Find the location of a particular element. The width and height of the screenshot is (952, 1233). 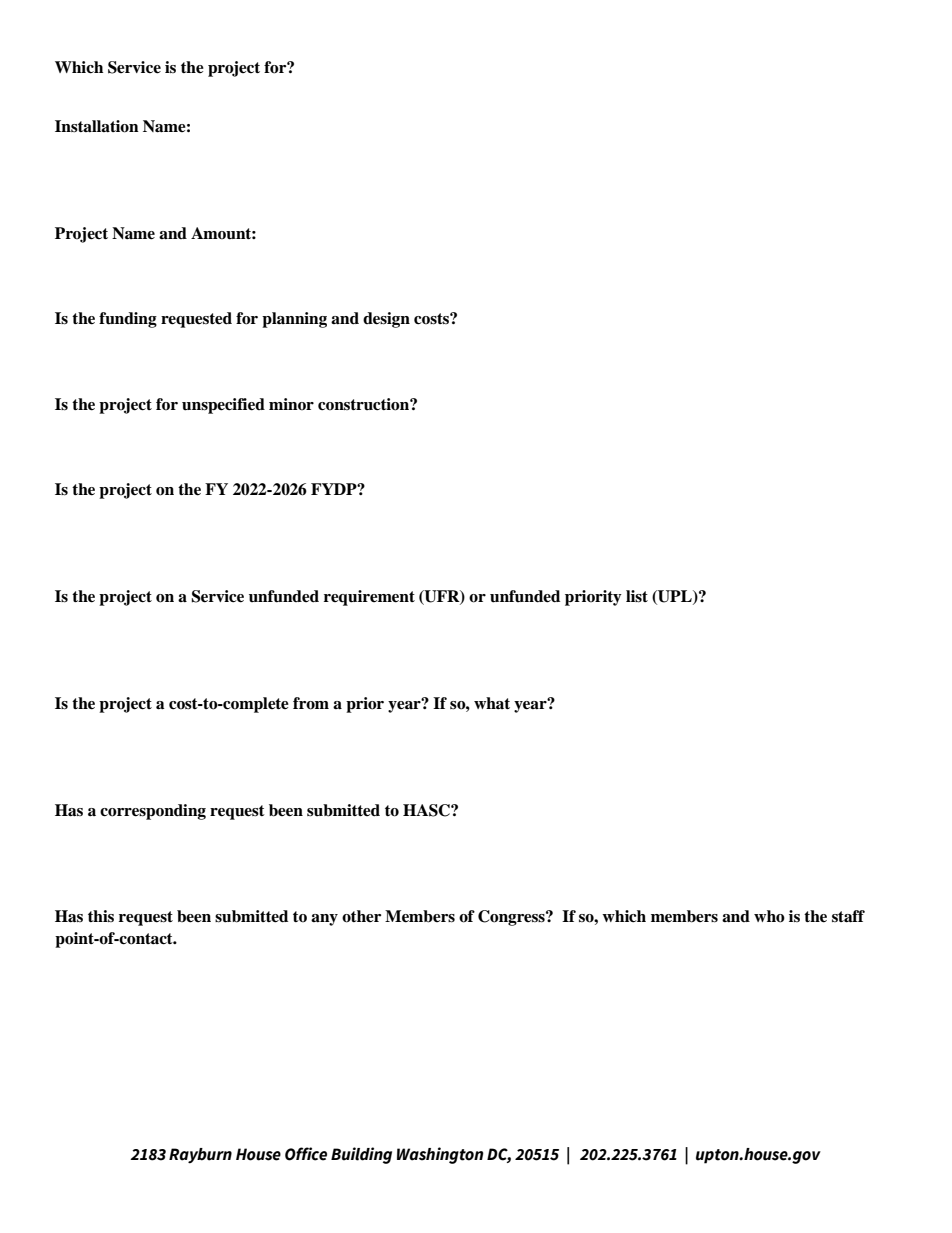

minor is located at coordinates (291, 404).
